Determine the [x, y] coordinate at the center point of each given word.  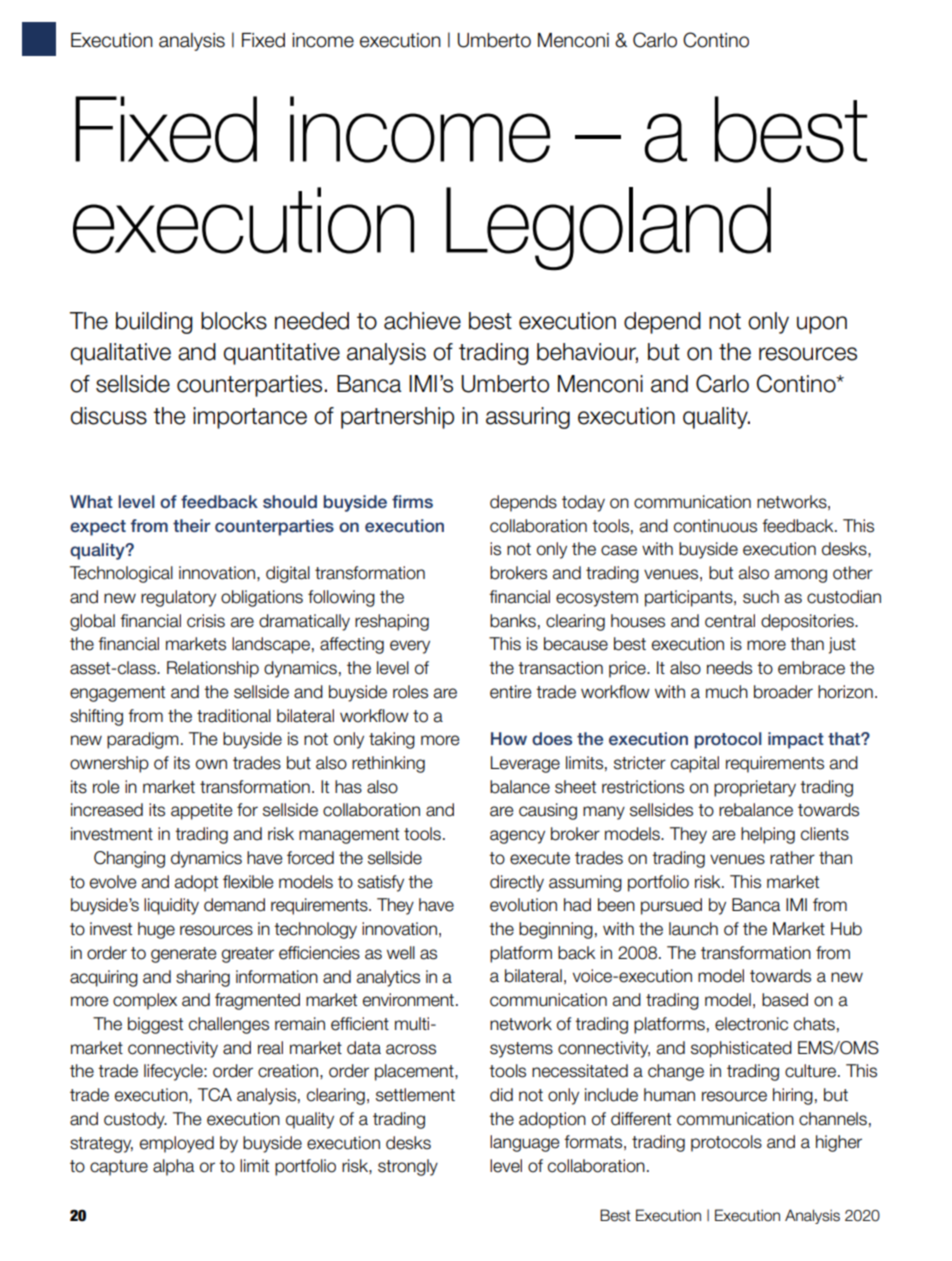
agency [517, 837]
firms [412, 501]
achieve [422, 321]
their [192, 525]
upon [822, 325]
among [801, 576]
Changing [129, 859]
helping [768, 835]
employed [177, 1144]
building [154, 323]
